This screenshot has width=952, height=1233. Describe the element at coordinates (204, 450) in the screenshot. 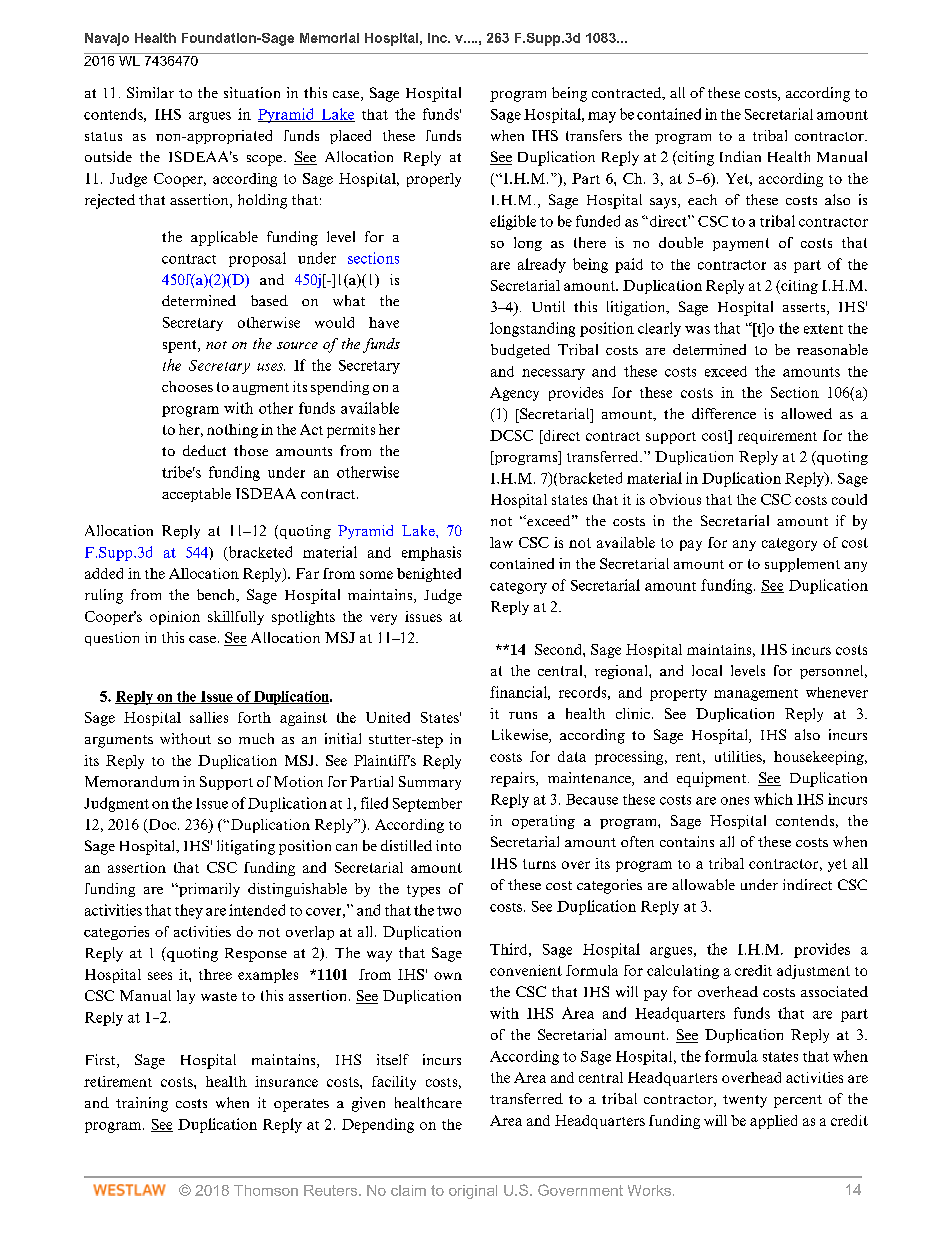

I see `deduct` at that location.
